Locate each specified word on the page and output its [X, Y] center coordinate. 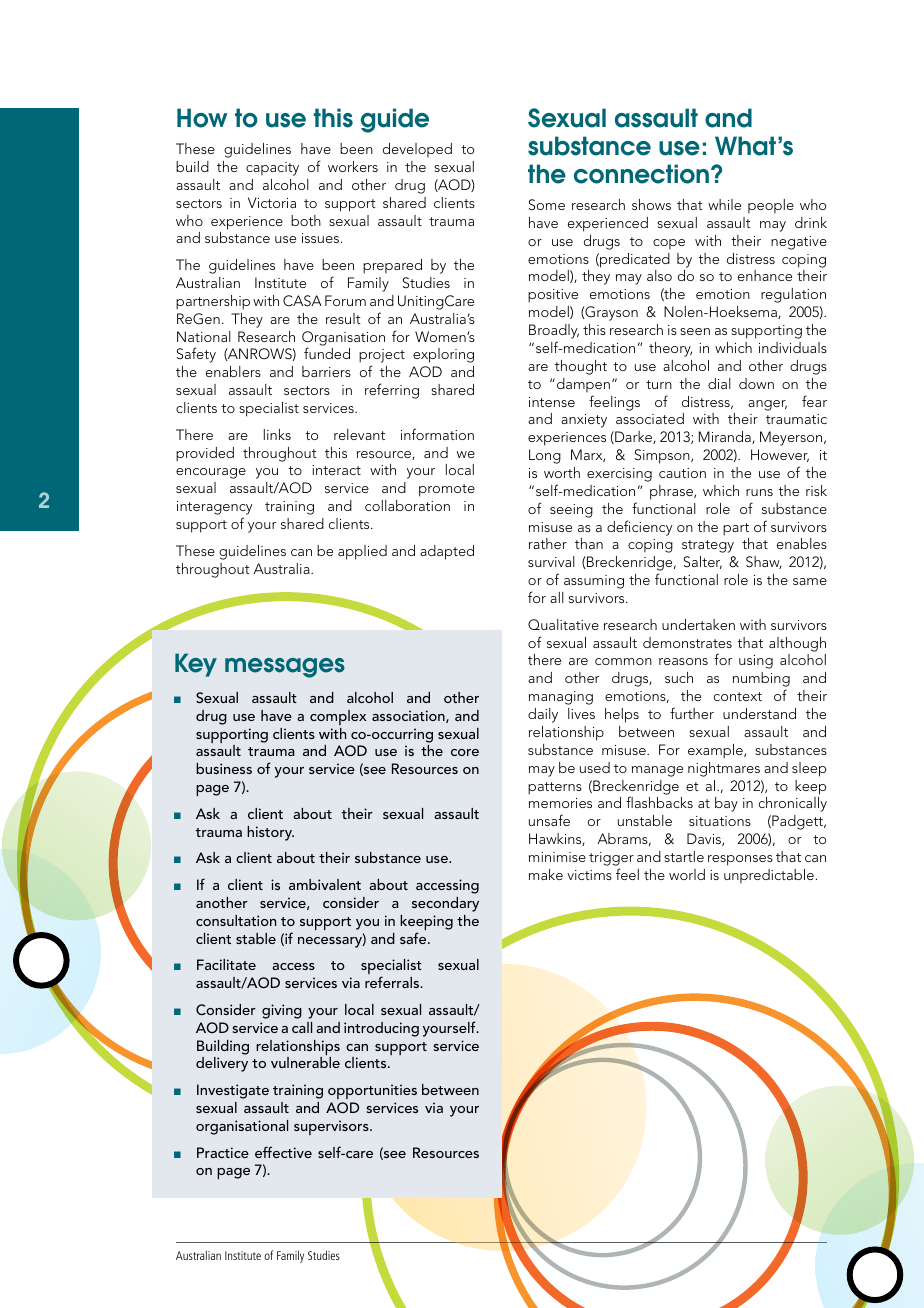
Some [547, 204]
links [277, 434]
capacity [272, 169]
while [724, 204]
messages [285, 668]
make [546, 874]
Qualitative [563, 624]
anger [767, 405]
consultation [236, 920]
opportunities [372, 1091]
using [756, 662]
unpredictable [769, 876]
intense [552, 402]
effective [283, 1152]
